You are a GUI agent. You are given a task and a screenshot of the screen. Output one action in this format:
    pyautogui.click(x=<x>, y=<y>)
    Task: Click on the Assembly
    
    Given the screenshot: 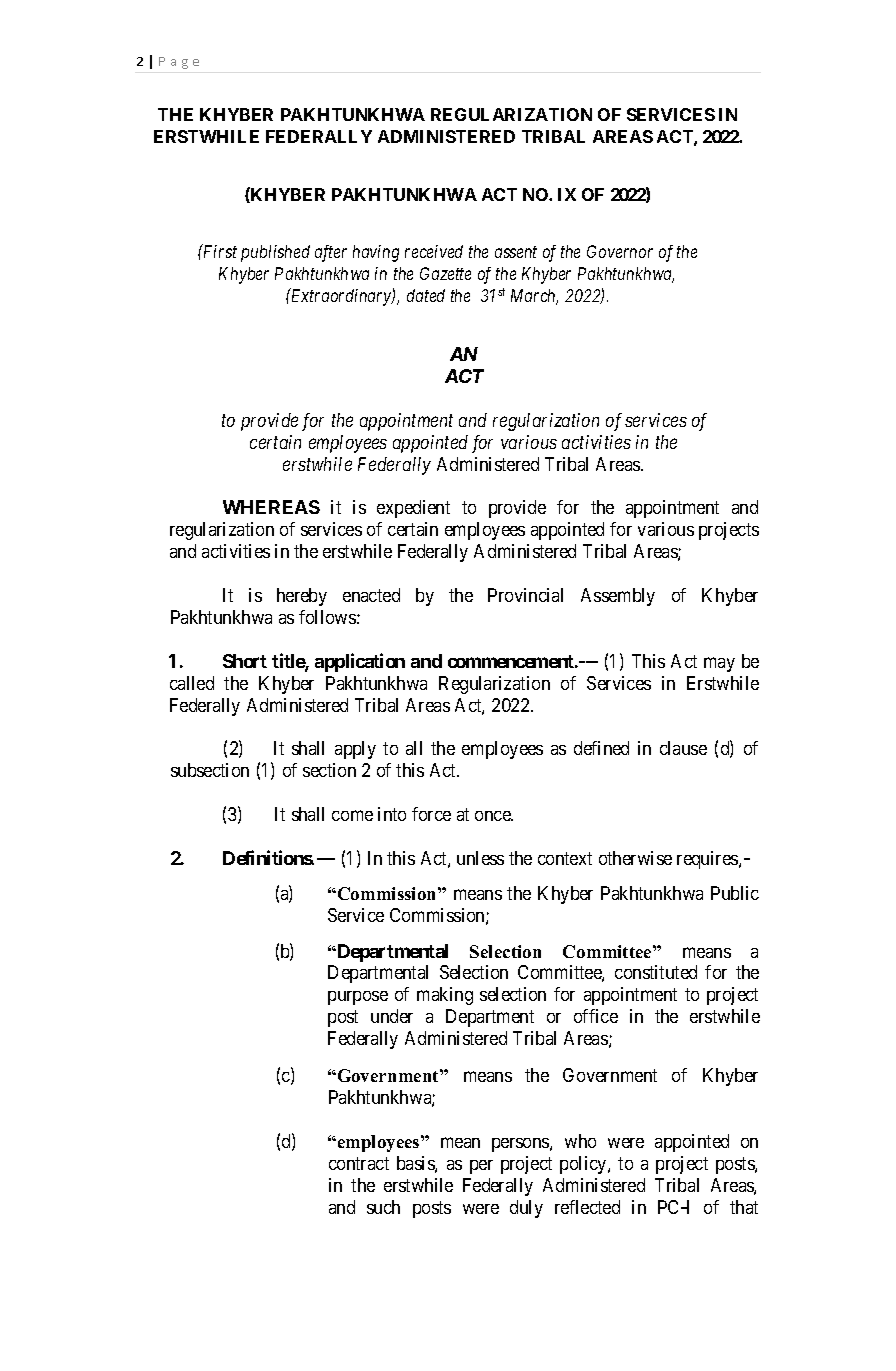 What is the action you would take?
    pyautogui.click(x=618, y=597)
